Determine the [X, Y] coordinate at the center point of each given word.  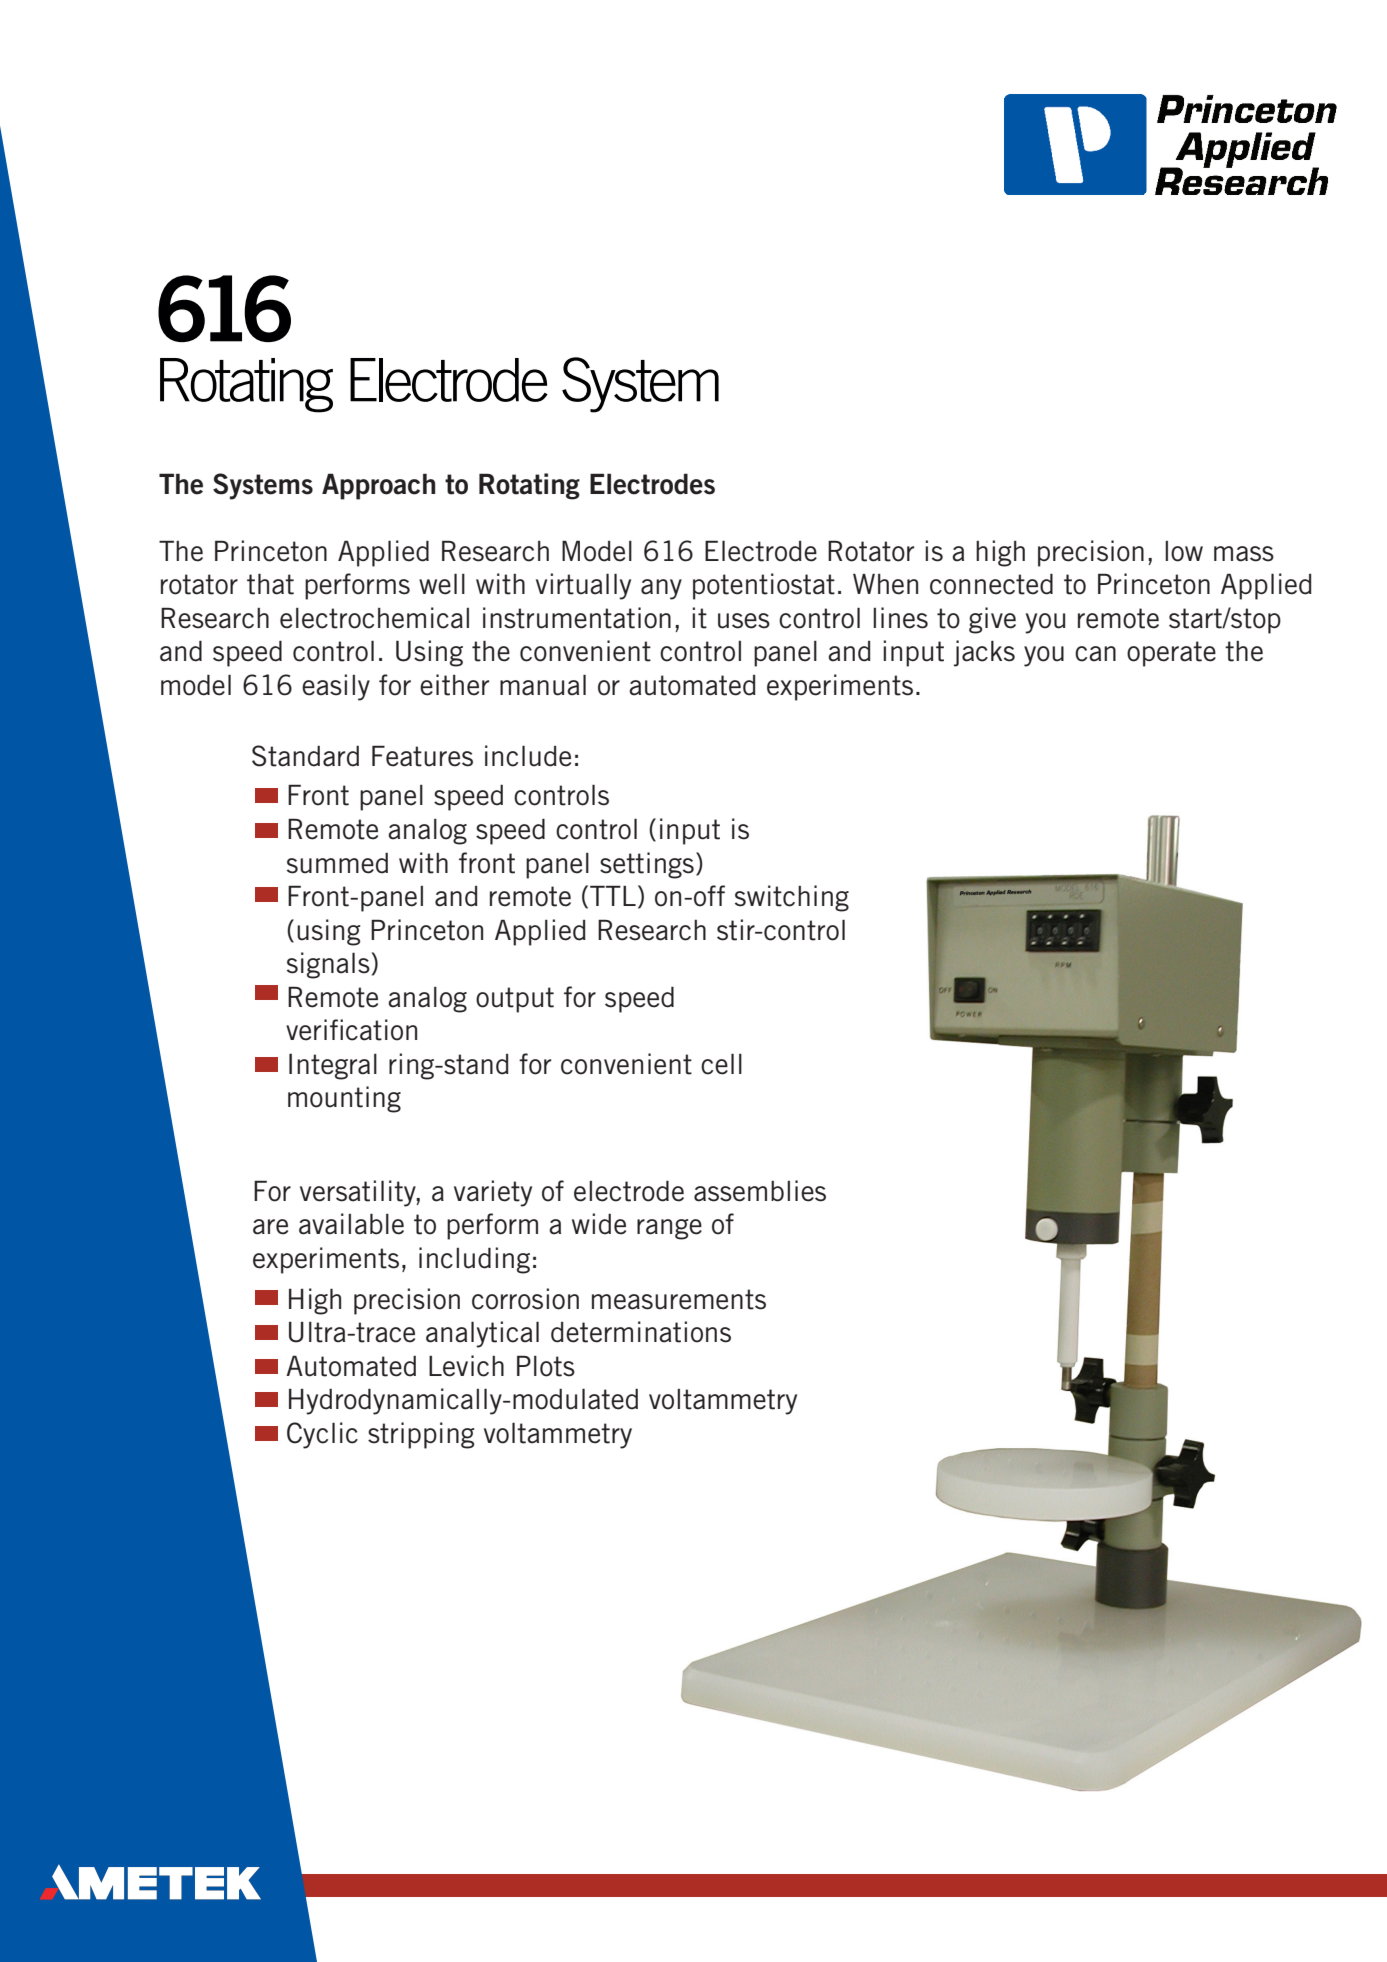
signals [328, 965]
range [669, 1229]
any [661, 589]
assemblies [760, 1191]
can [1095, 654]
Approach [378, 486]
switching [792, 898]
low [1184, 551]
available [351, 1224]
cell [721, 1064]
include [528, 756]
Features [422, 756]
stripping [421, 1435]
